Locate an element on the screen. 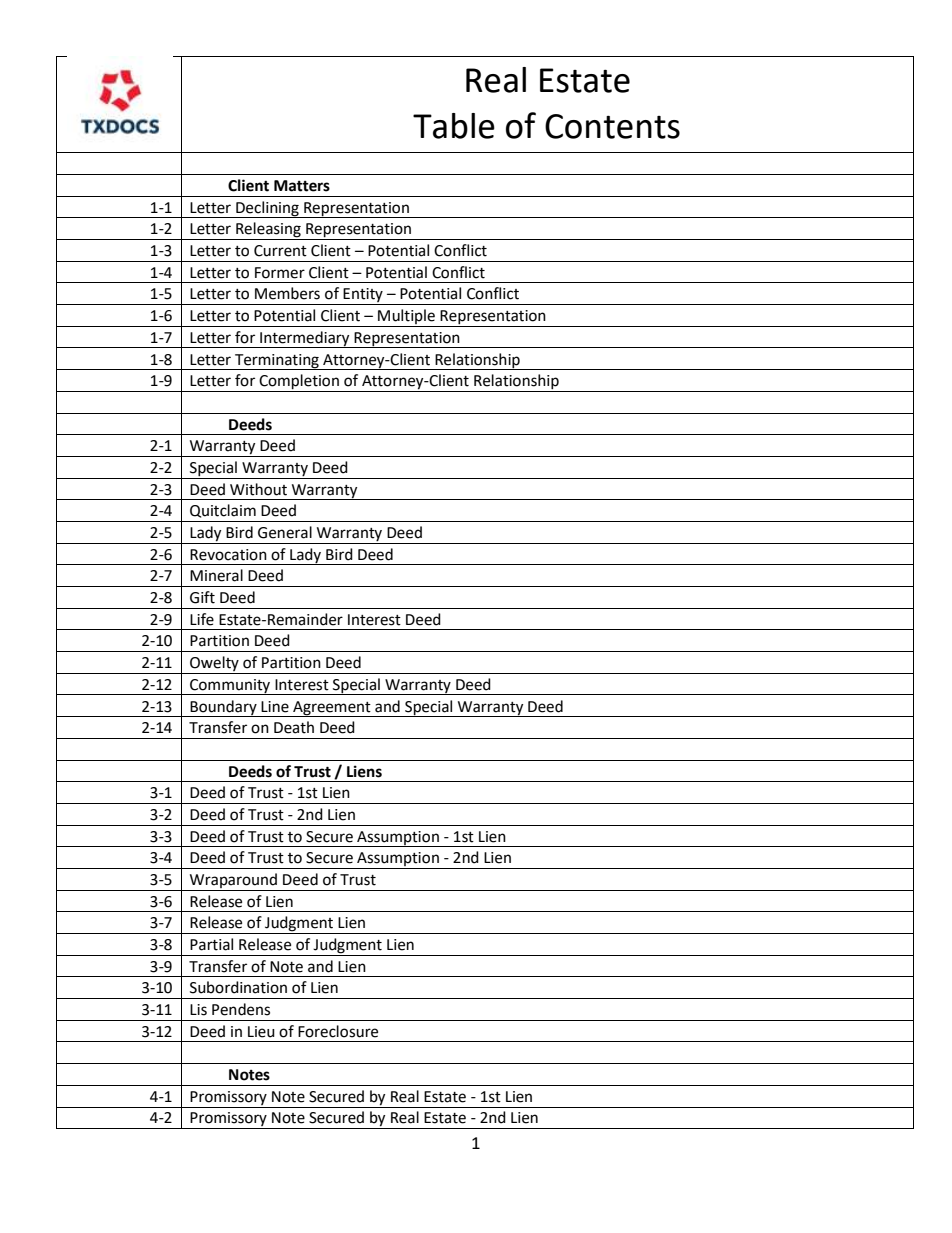 The width and height of the screenshot is (952, 1233). Declining is located at coordinates (267, 209).
